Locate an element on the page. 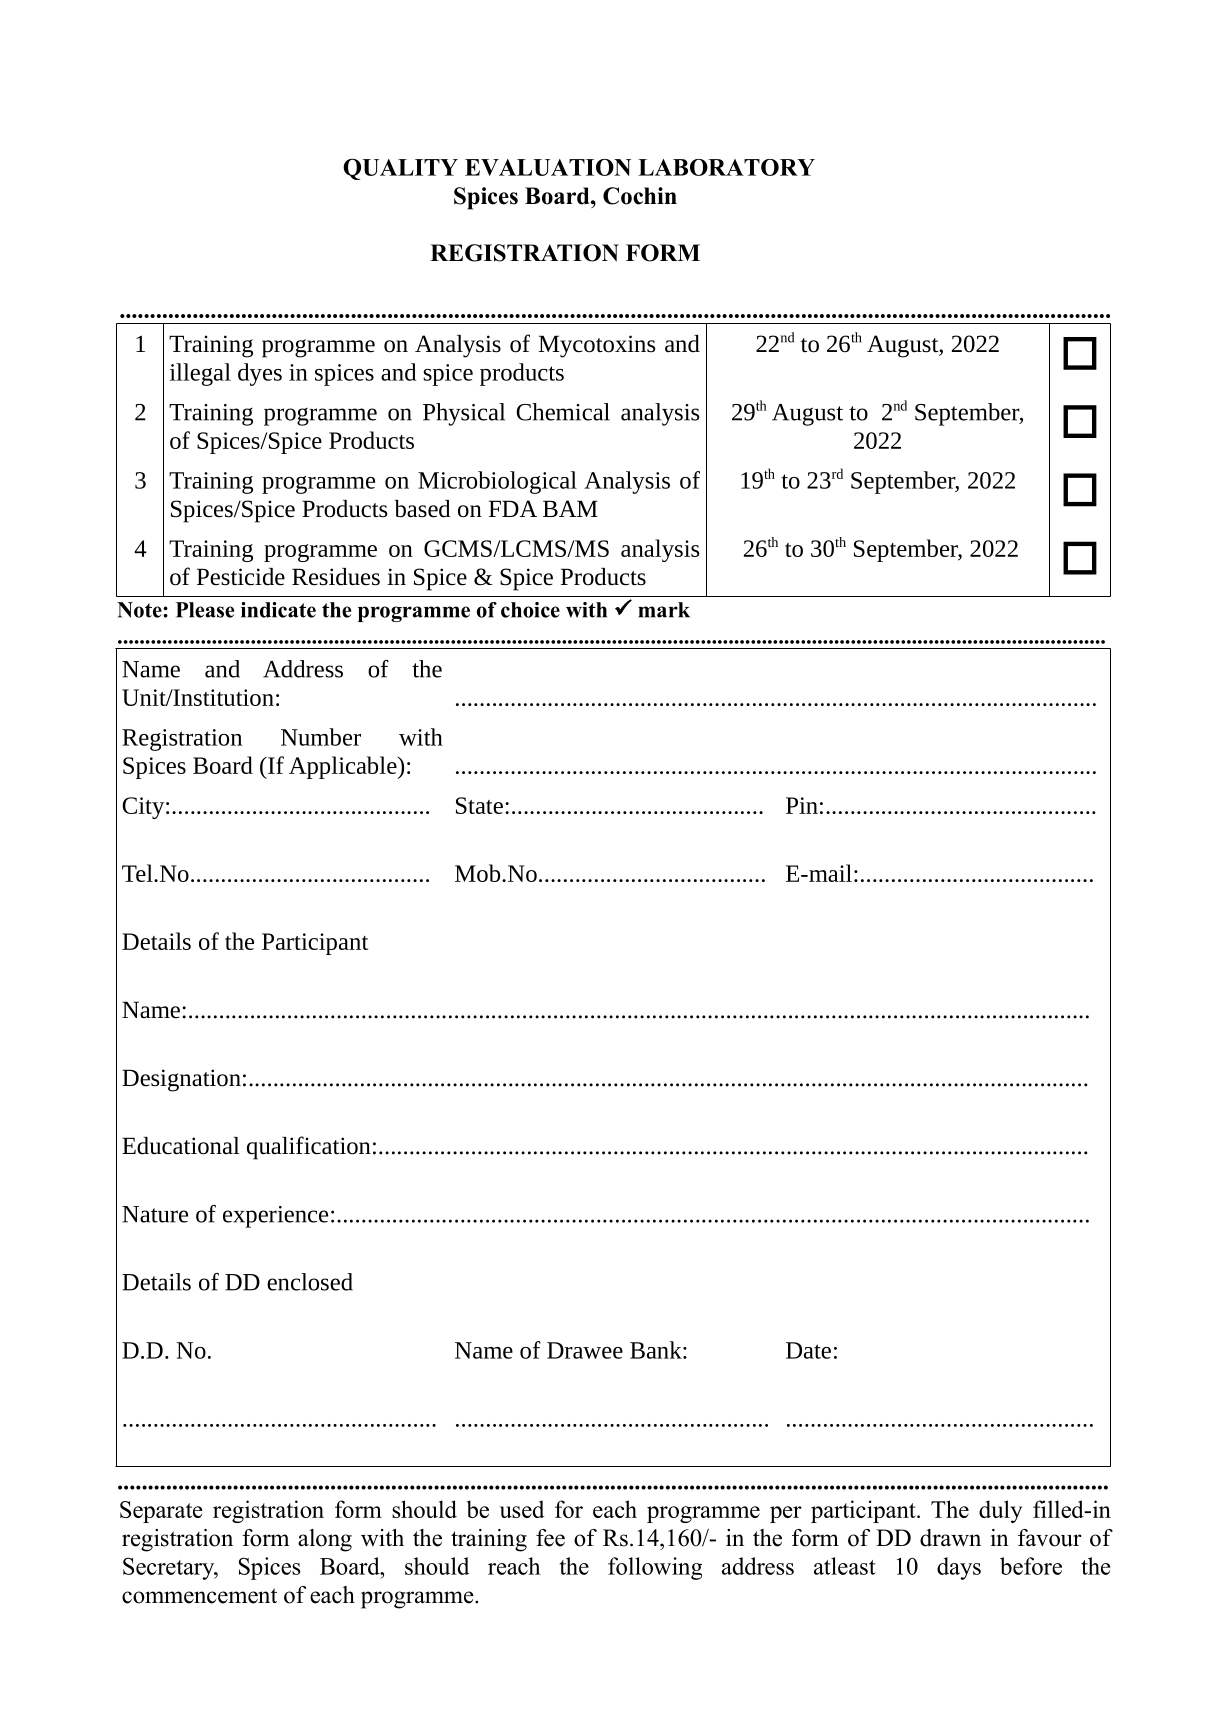 Image resolution: width=1227 pixels, height=1735 pixels. Date is located at coordinates (808, 1350).
